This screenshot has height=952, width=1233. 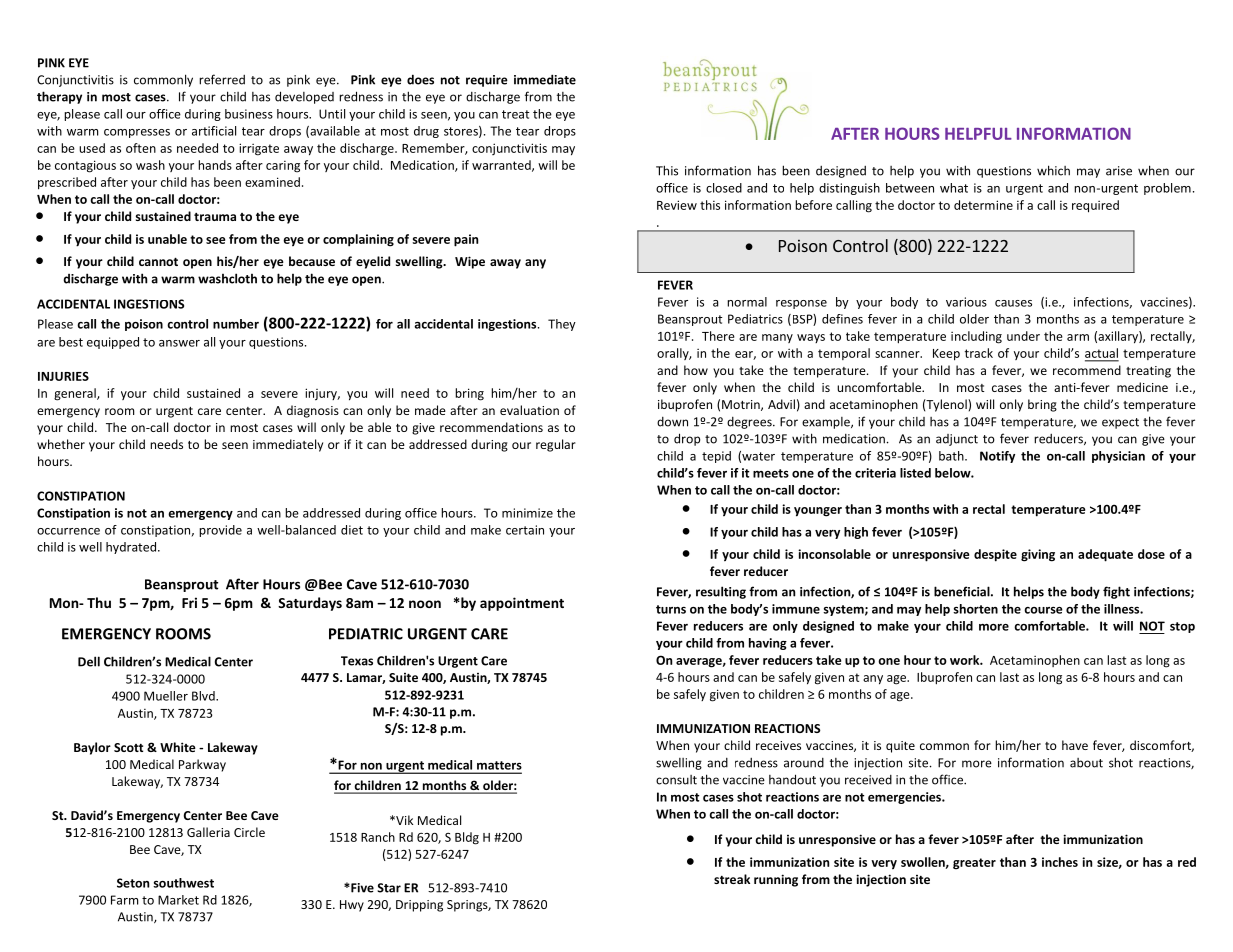 What do you see at coordinates (1043, 610) in the screenshot?
I see `course` at bounding box center [1043, 610].
